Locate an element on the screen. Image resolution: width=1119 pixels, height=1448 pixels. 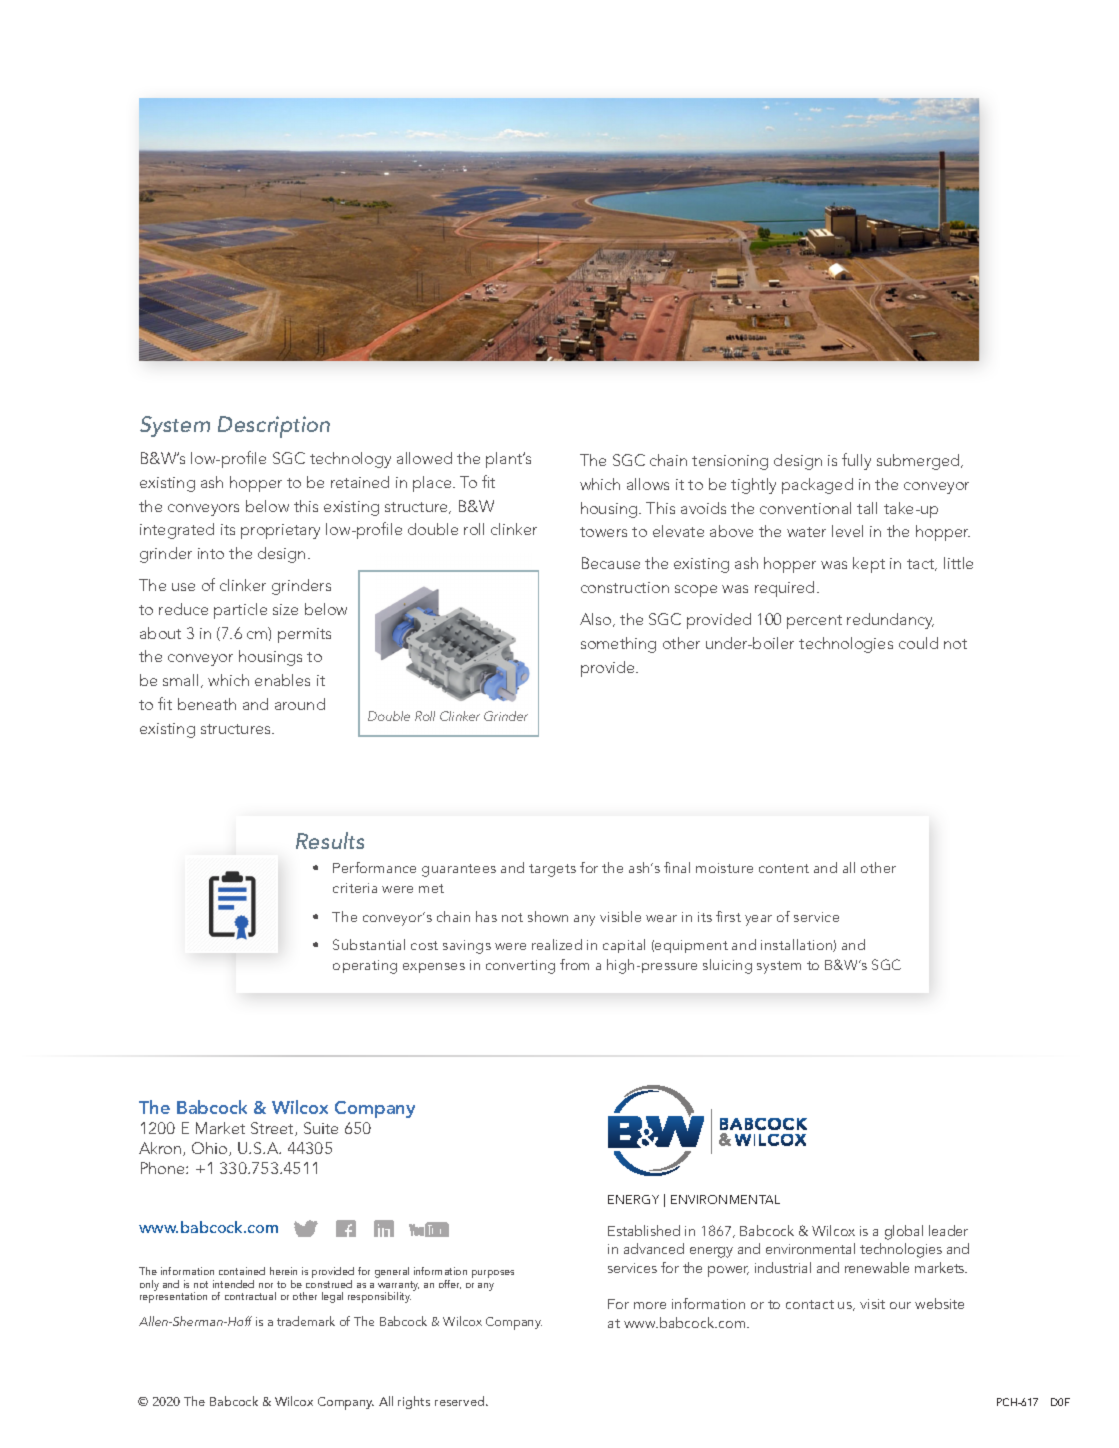
beneath is located at coordinates (207, 704).
